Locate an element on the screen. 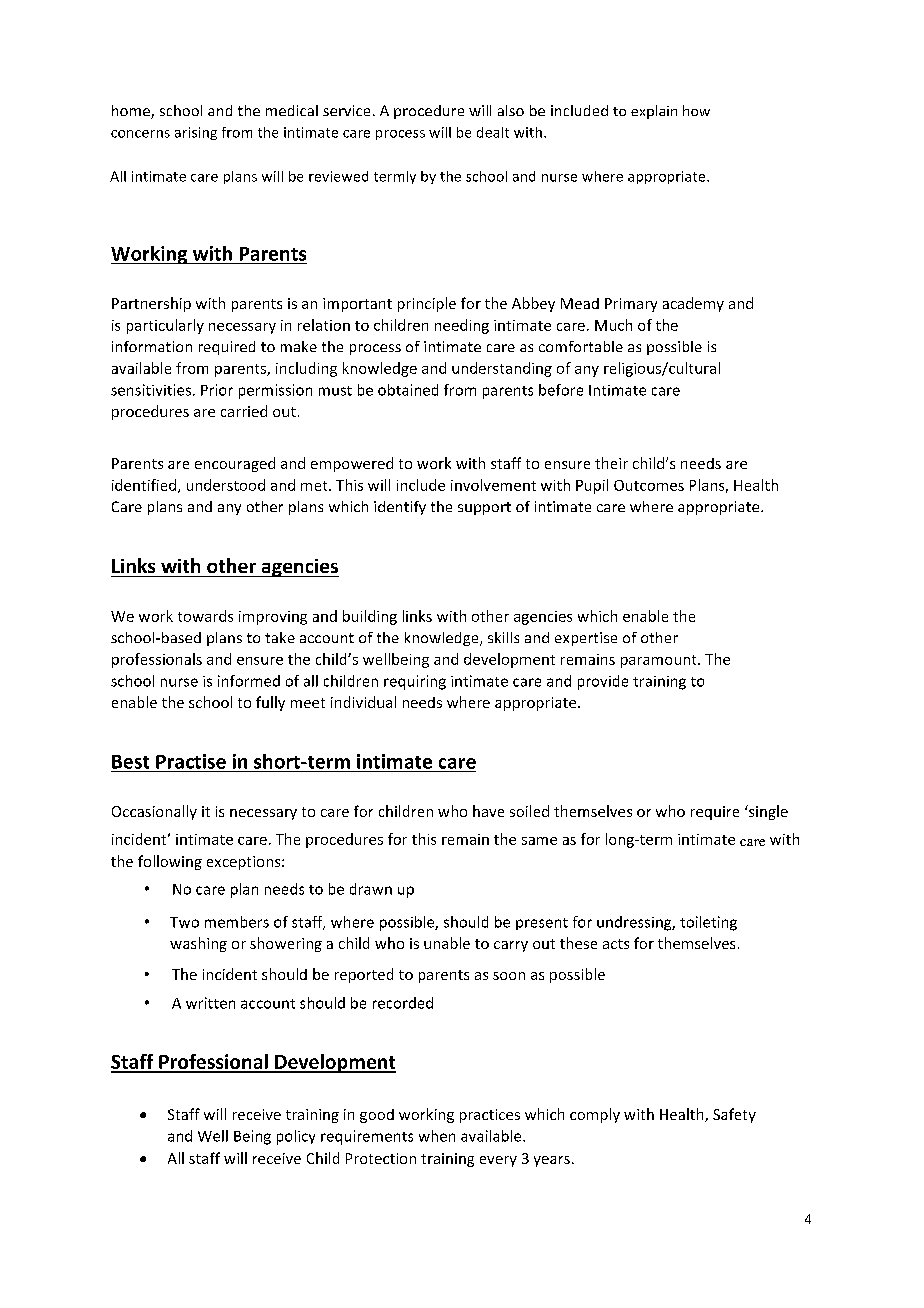 The image size is (924, 1308). following is located at coordinates (170, 862).
